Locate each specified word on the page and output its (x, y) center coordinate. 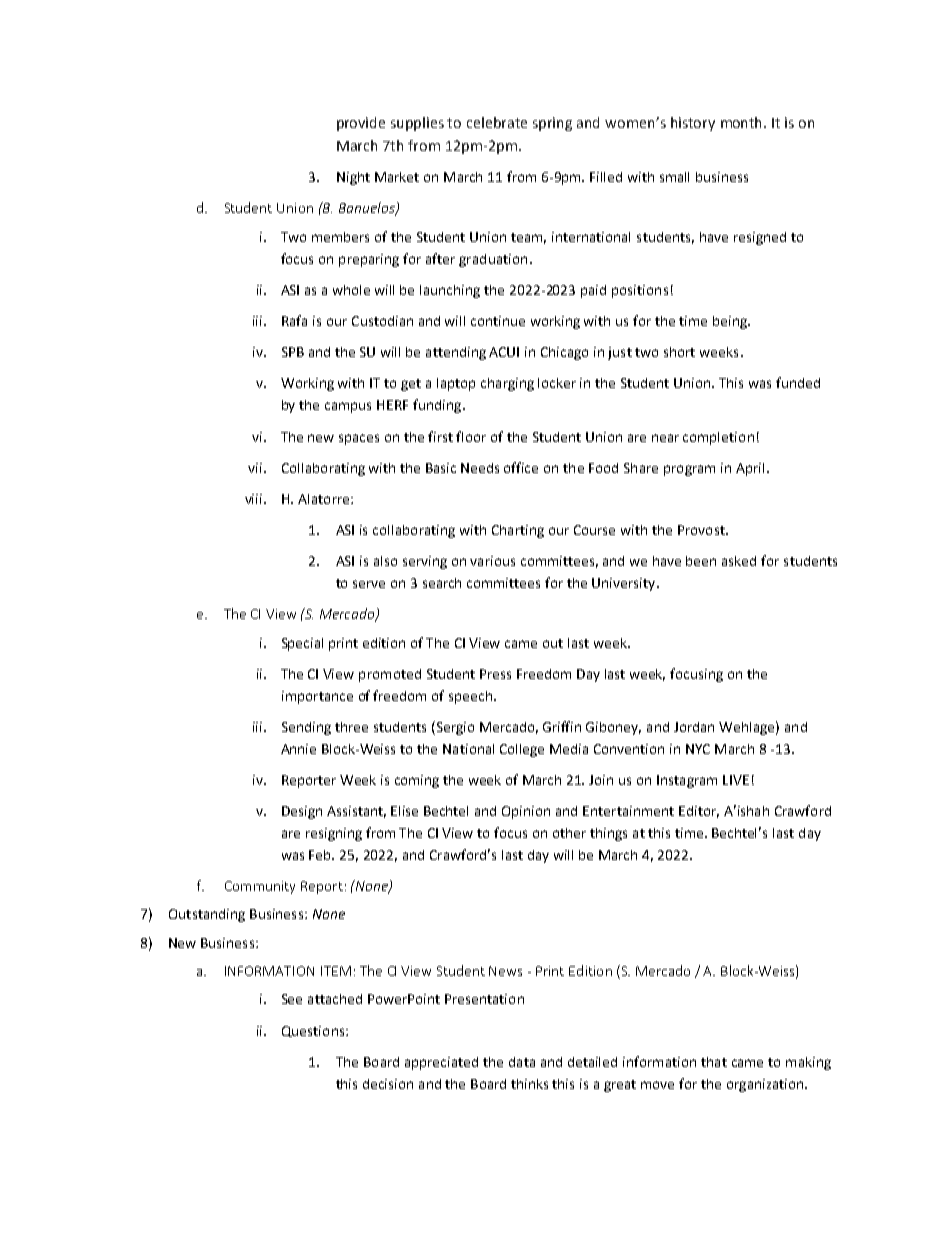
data (522, 1062)
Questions (314, 1031)
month (743, 122)
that (714, 1062)
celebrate (497, 122)
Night (353, 178)
